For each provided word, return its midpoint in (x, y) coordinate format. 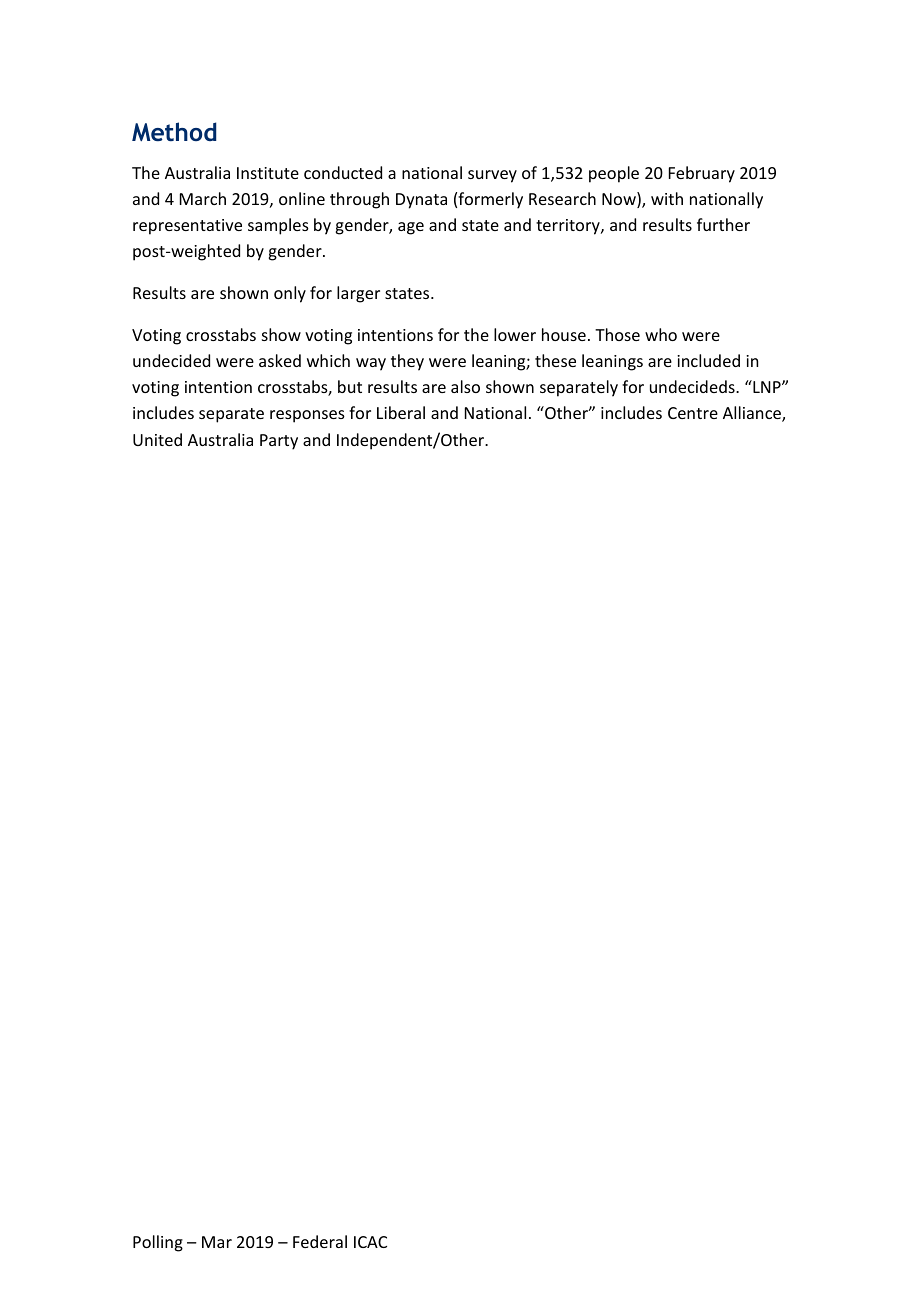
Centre (693, 413)
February (702, 174)
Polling (158, 1243)
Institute (268, 173)
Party (279, 442)
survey (492, 176)
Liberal (401, 412)
